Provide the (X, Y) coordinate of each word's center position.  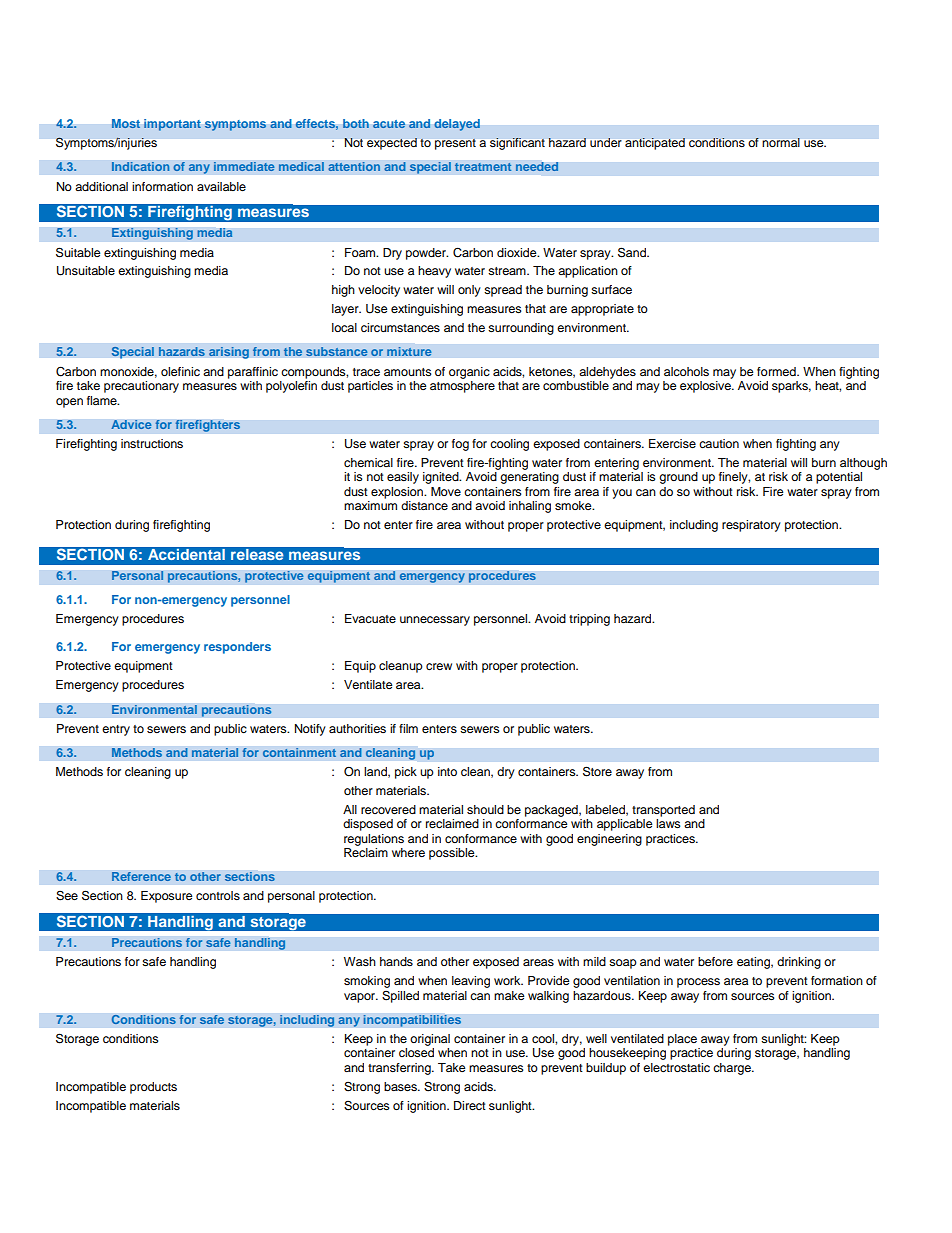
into (447, 771)
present (455, 144)
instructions (152, 443)
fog (460, 445)
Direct (470, 1105)
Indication (140, 167)
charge (733, 1069)
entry (116, 730)
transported (663, 811)
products (153, 1088)
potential (839, 478)
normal (781, 142)
